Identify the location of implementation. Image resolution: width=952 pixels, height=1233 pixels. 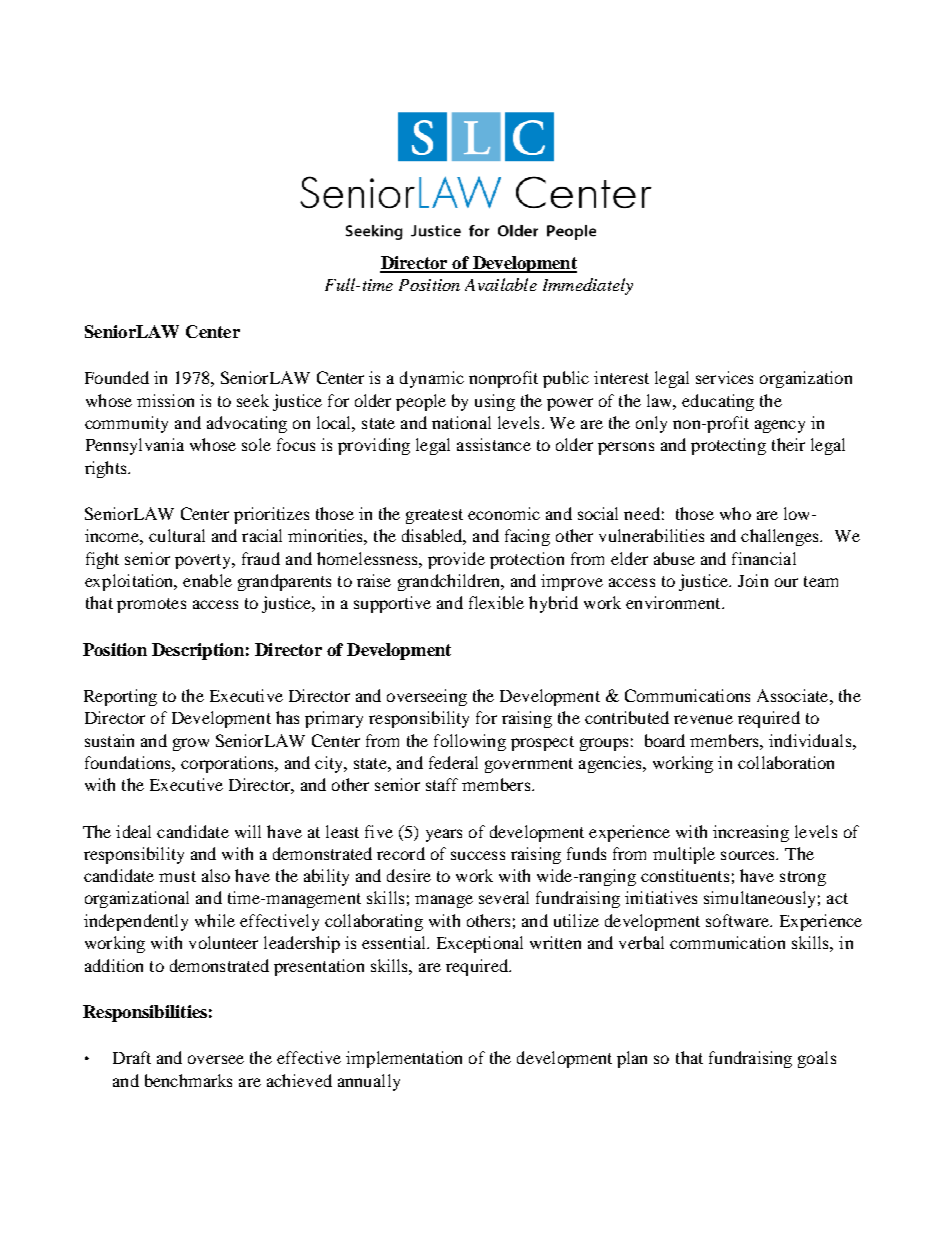
(404, 1059).
